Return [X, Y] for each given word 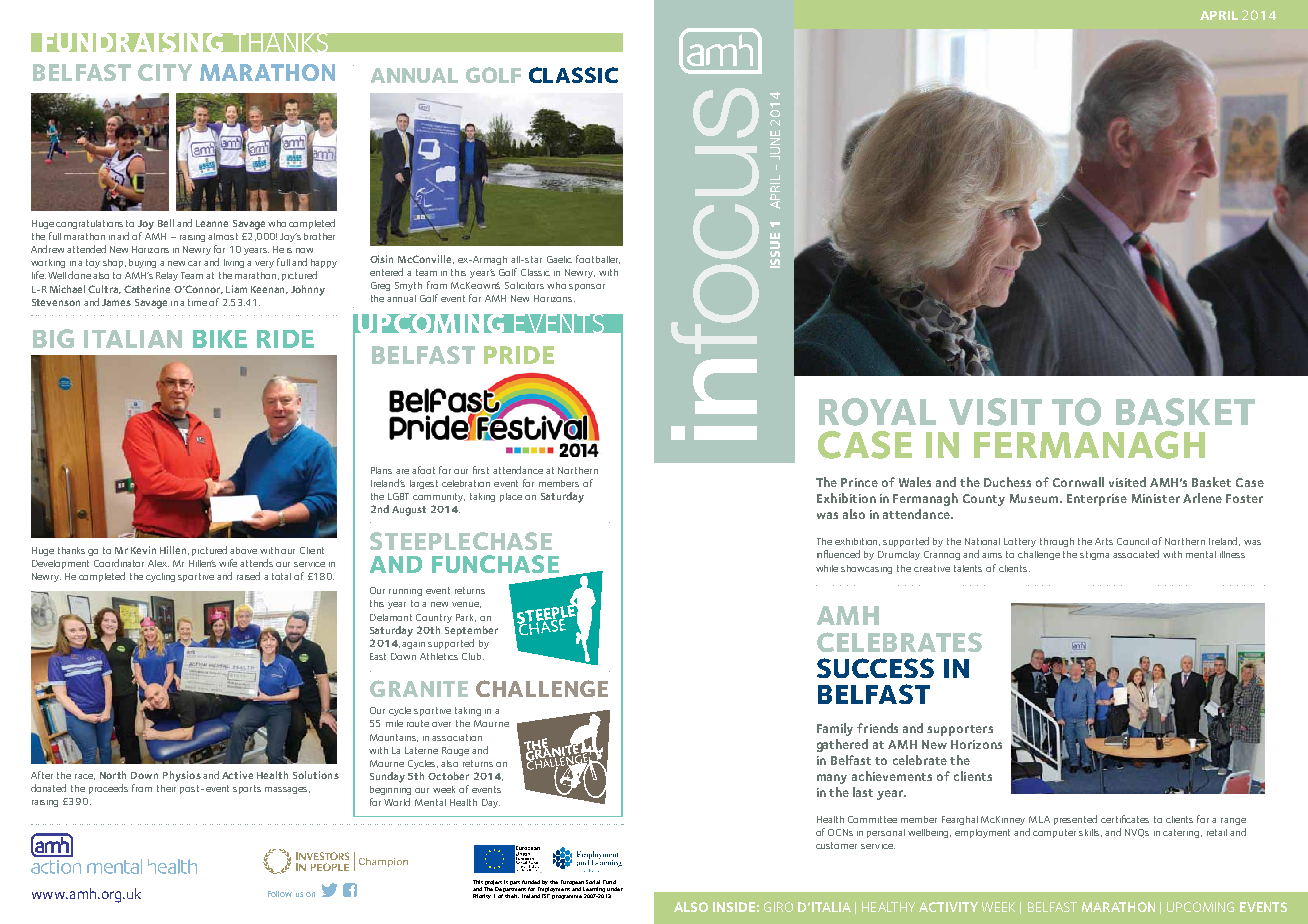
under [615, 889]
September [471, 631]
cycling [160, 577]
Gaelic [559, 259]
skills [1090, 833]
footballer [598, 259]
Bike [220, 339]
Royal [877, 412]
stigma [1094, 555]
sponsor [587, 287]
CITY [165, 72]
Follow [280, 894]
